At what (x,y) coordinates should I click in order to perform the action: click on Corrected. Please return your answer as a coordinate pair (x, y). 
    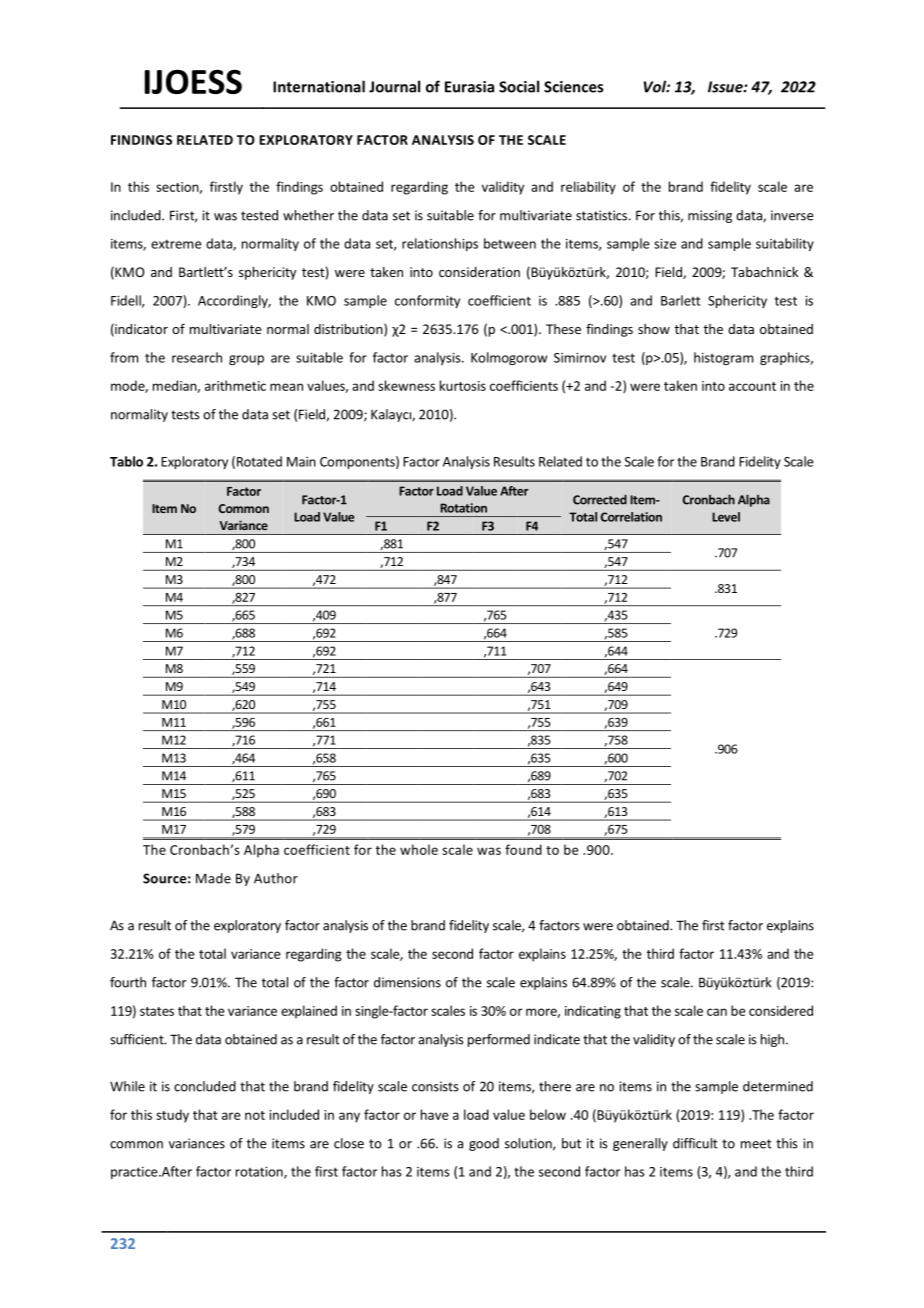
    Looking at the image, I should click on (600, 500).
